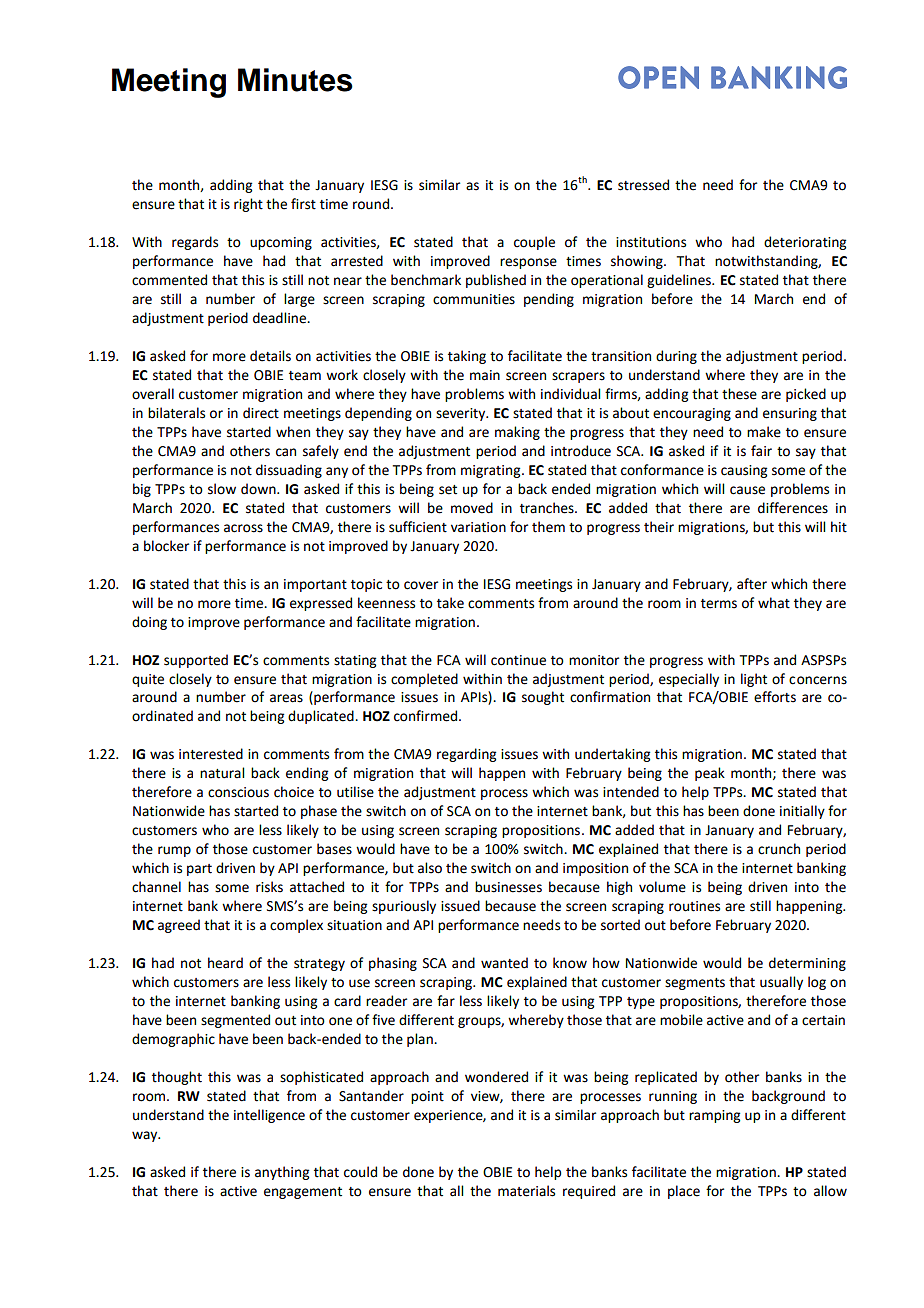 This screenshot has width=924, height=1308. I want to click on fair, so click(761, 451).
